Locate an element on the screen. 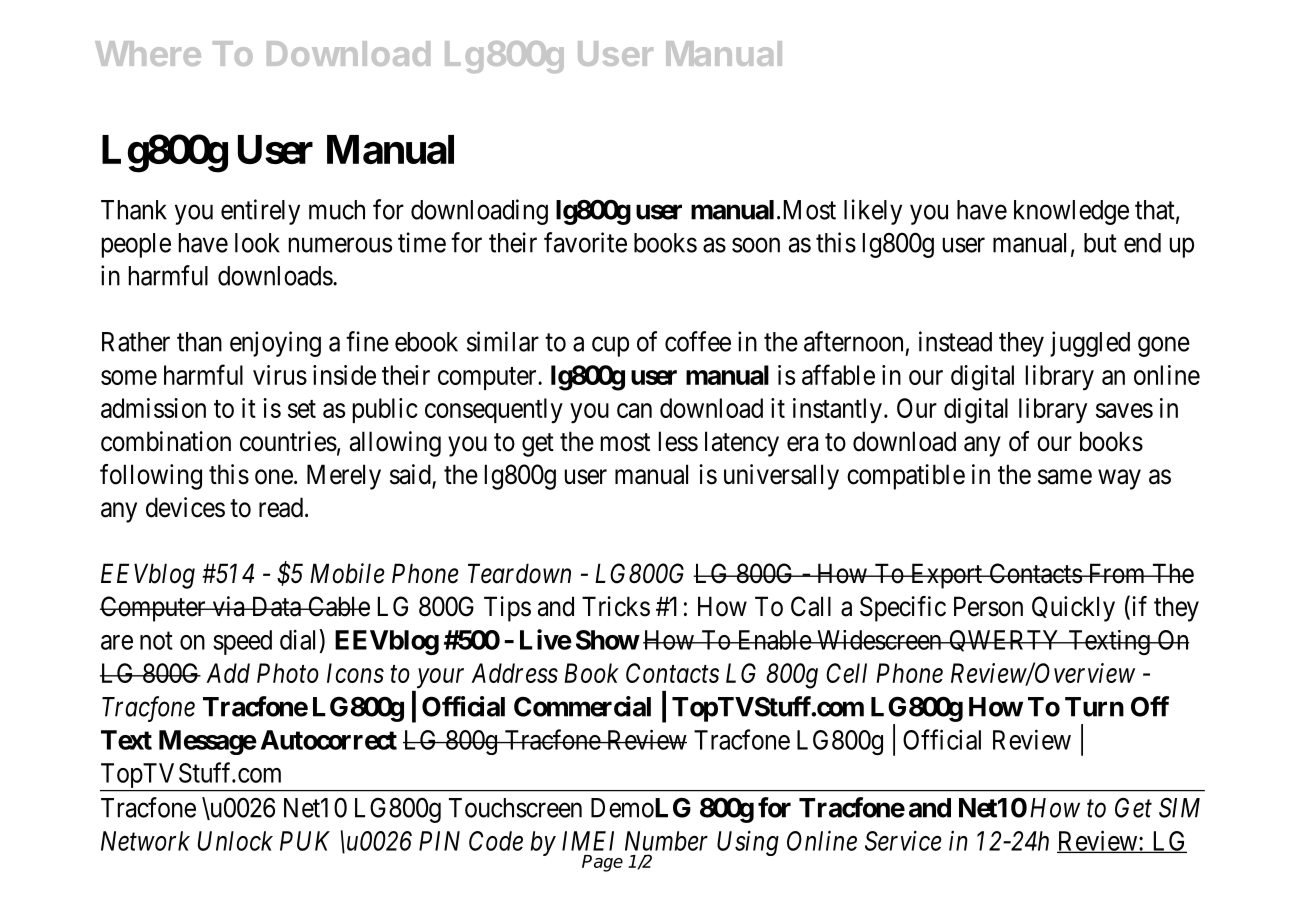 This screenshot has height=924, width=1311. knowledge is located at coordinates (1071, 212).
